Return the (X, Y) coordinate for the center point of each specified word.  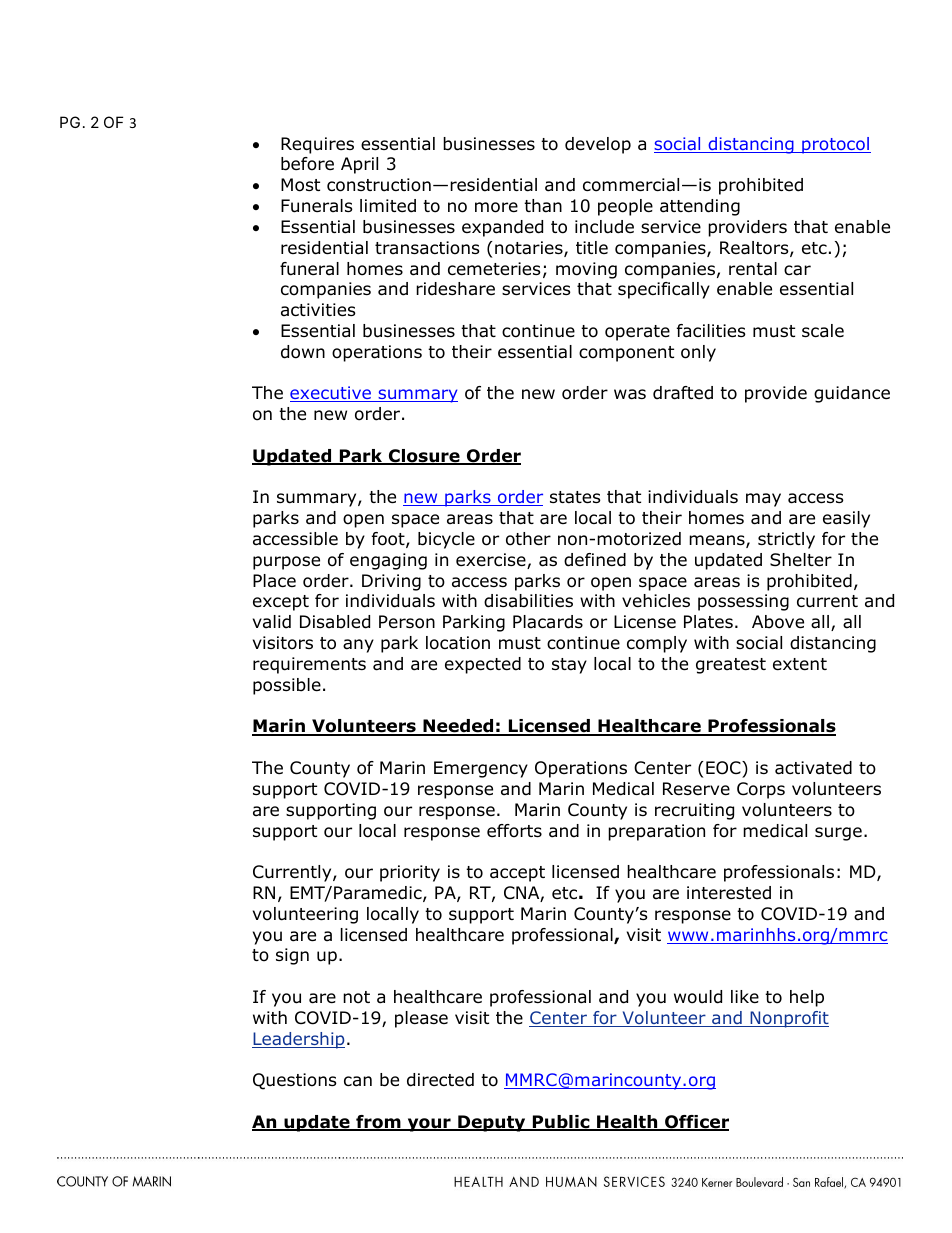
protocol (835, 145)
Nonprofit (788, 1019)
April (359, 165)
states (575, 497)
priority (410, 873)
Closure (424, 457)
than (543, 206)
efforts (514, 831)
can (358, 1081)
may (763, 500)
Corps (761, 790)
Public (561, 1123)
